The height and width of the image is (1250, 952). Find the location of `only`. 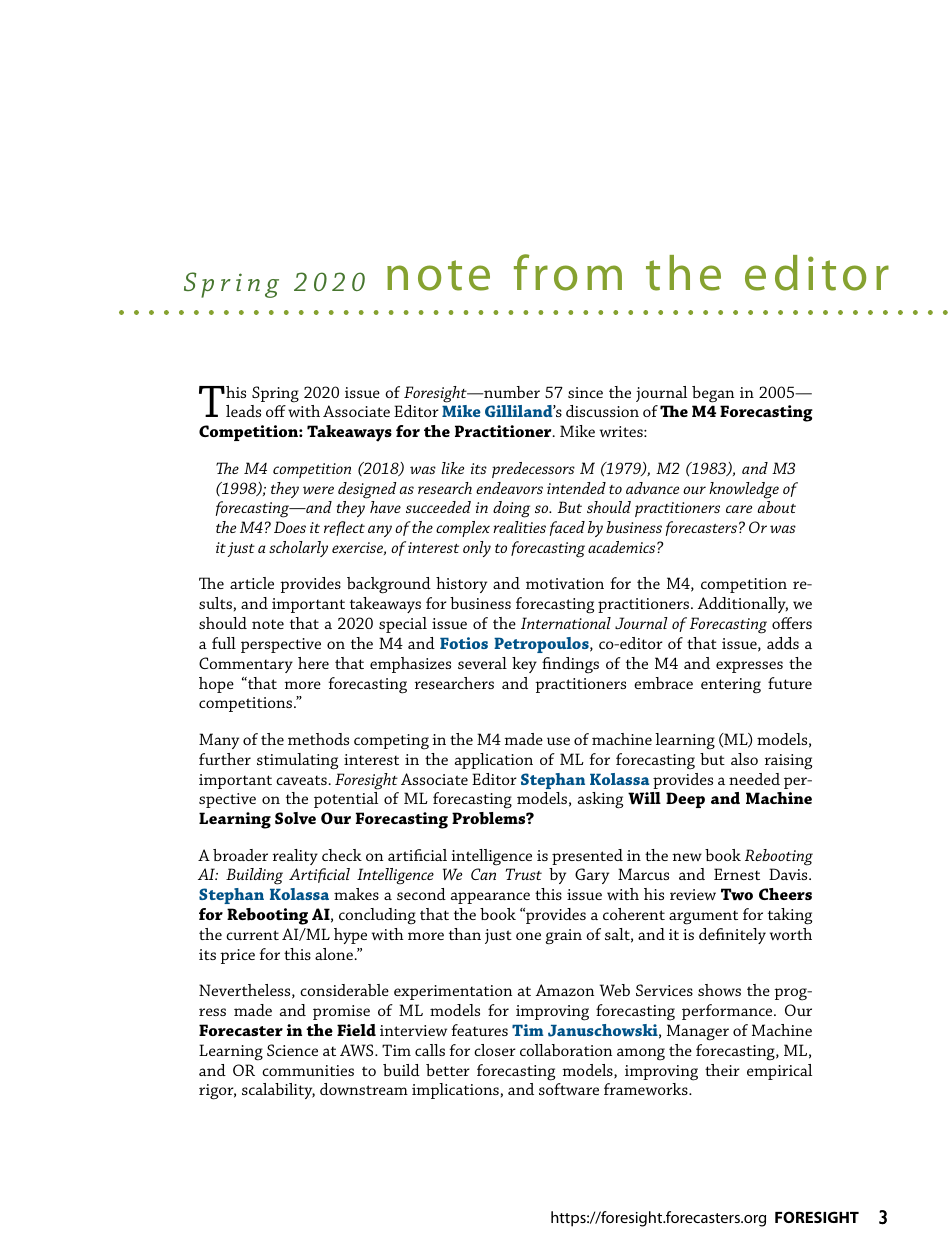

only is located at coordinates (477, 549).
